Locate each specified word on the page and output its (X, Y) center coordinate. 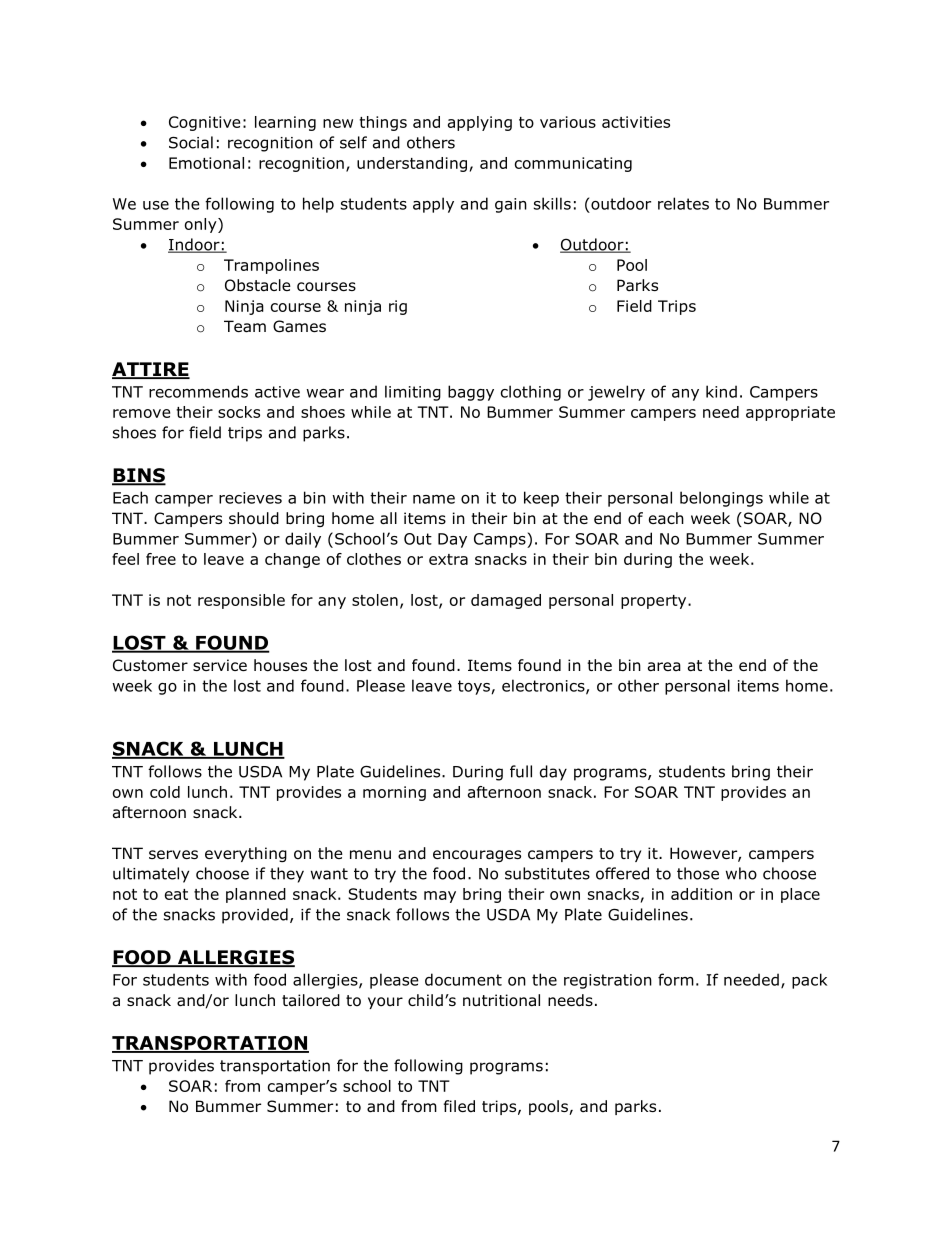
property (655, 602)
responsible (241, 601)
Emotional (206, 163)
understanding (412, 164)
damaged (506, 601)
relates (683, 203)
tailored (311, 1000)
